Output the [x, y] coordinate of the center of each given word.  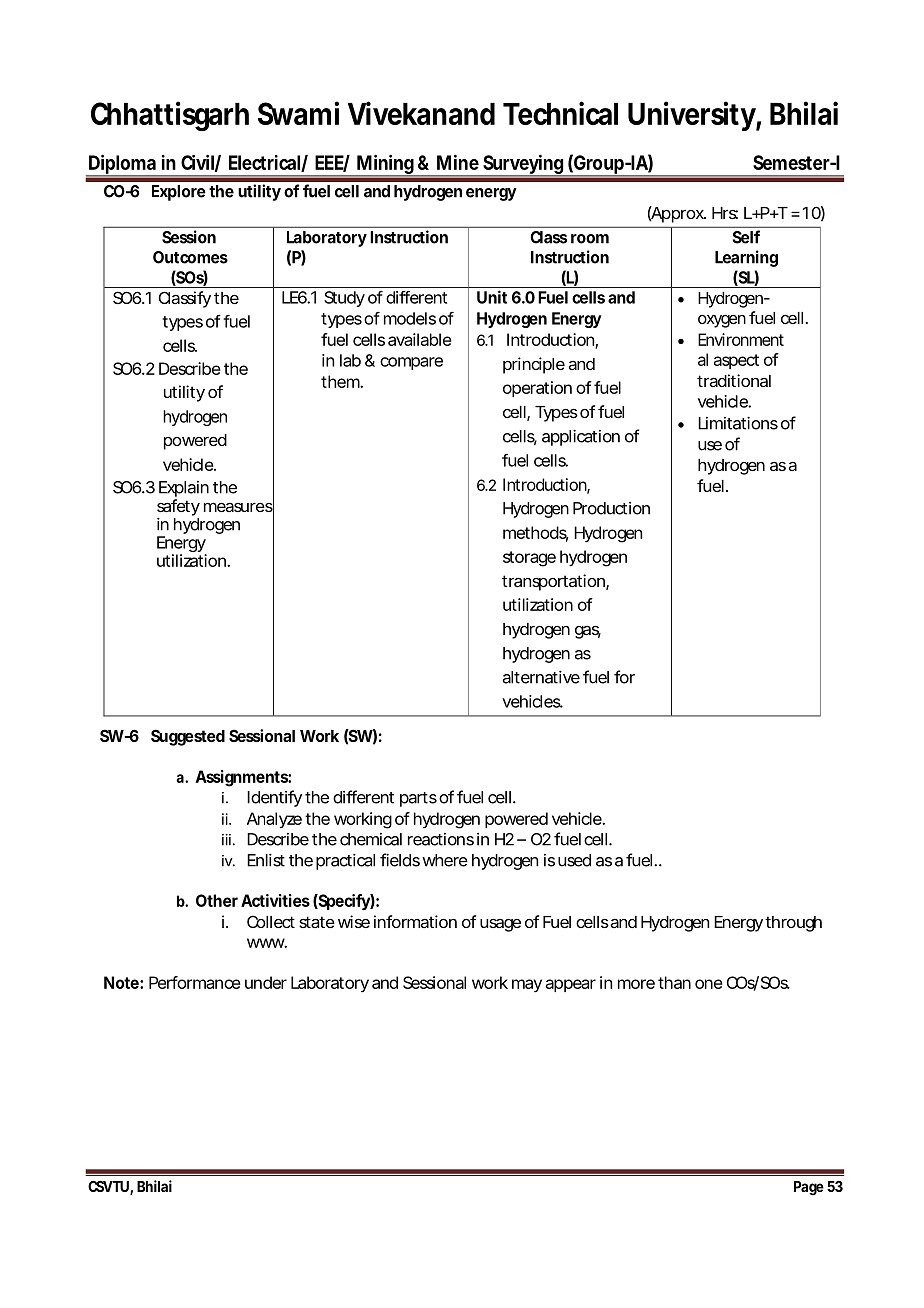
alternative [541, 677]
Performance [195, 982]
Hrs [725, 213]
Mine [458, 162]
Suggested [188, 737]
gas [588, 632]
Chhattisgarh [170, 116]
